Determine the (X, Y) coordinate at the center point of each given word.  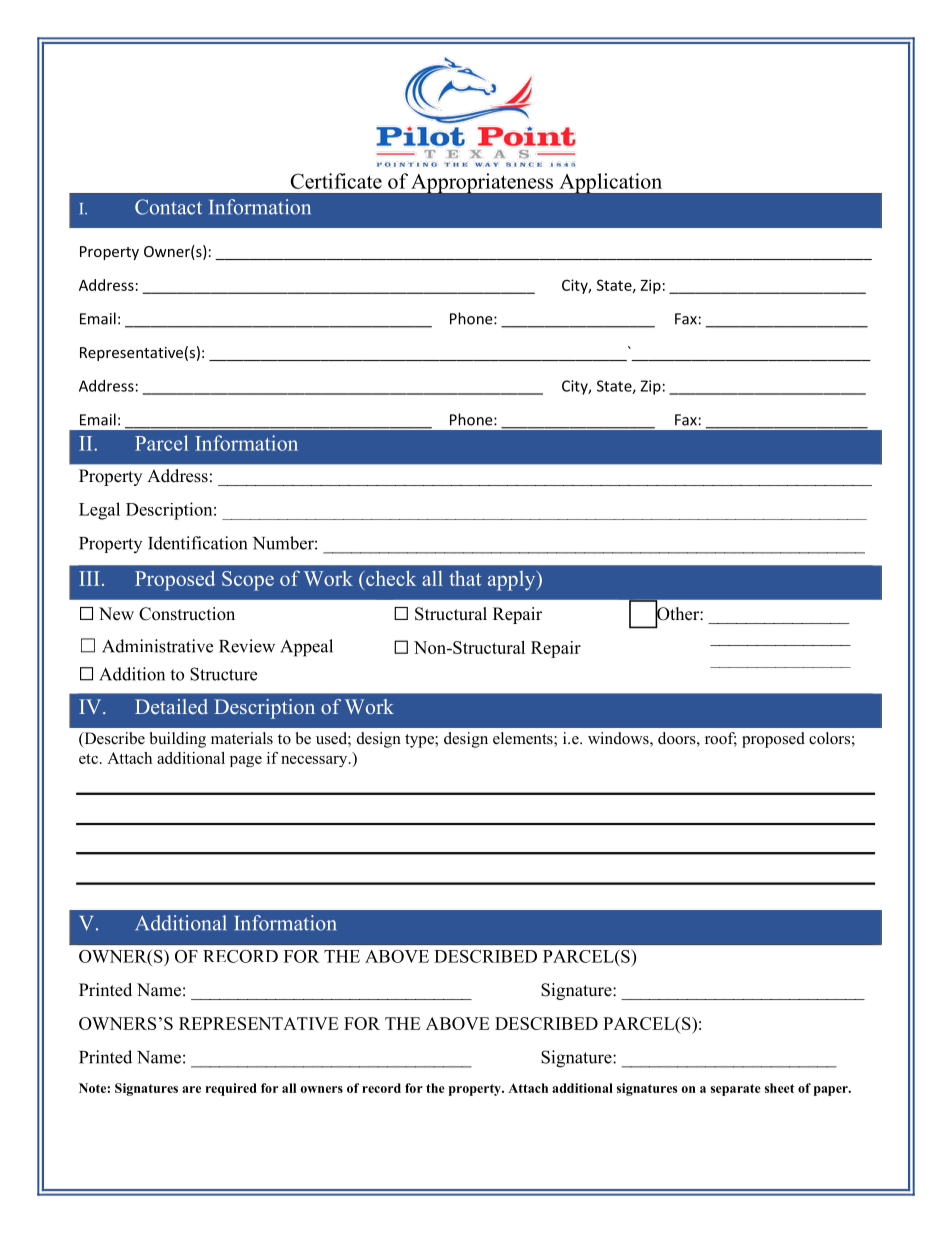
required (231, 1089)
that (465, 578)
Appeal (306, 648)
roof (721, 739)
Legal (99, 511)
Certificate (336, 181)
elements (524, 739)
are (191, 1089)
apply (513, 581)
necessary (315, 761)
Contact (168, 207)
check (390, 578)
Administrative (157, 646)
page (246, 761)
